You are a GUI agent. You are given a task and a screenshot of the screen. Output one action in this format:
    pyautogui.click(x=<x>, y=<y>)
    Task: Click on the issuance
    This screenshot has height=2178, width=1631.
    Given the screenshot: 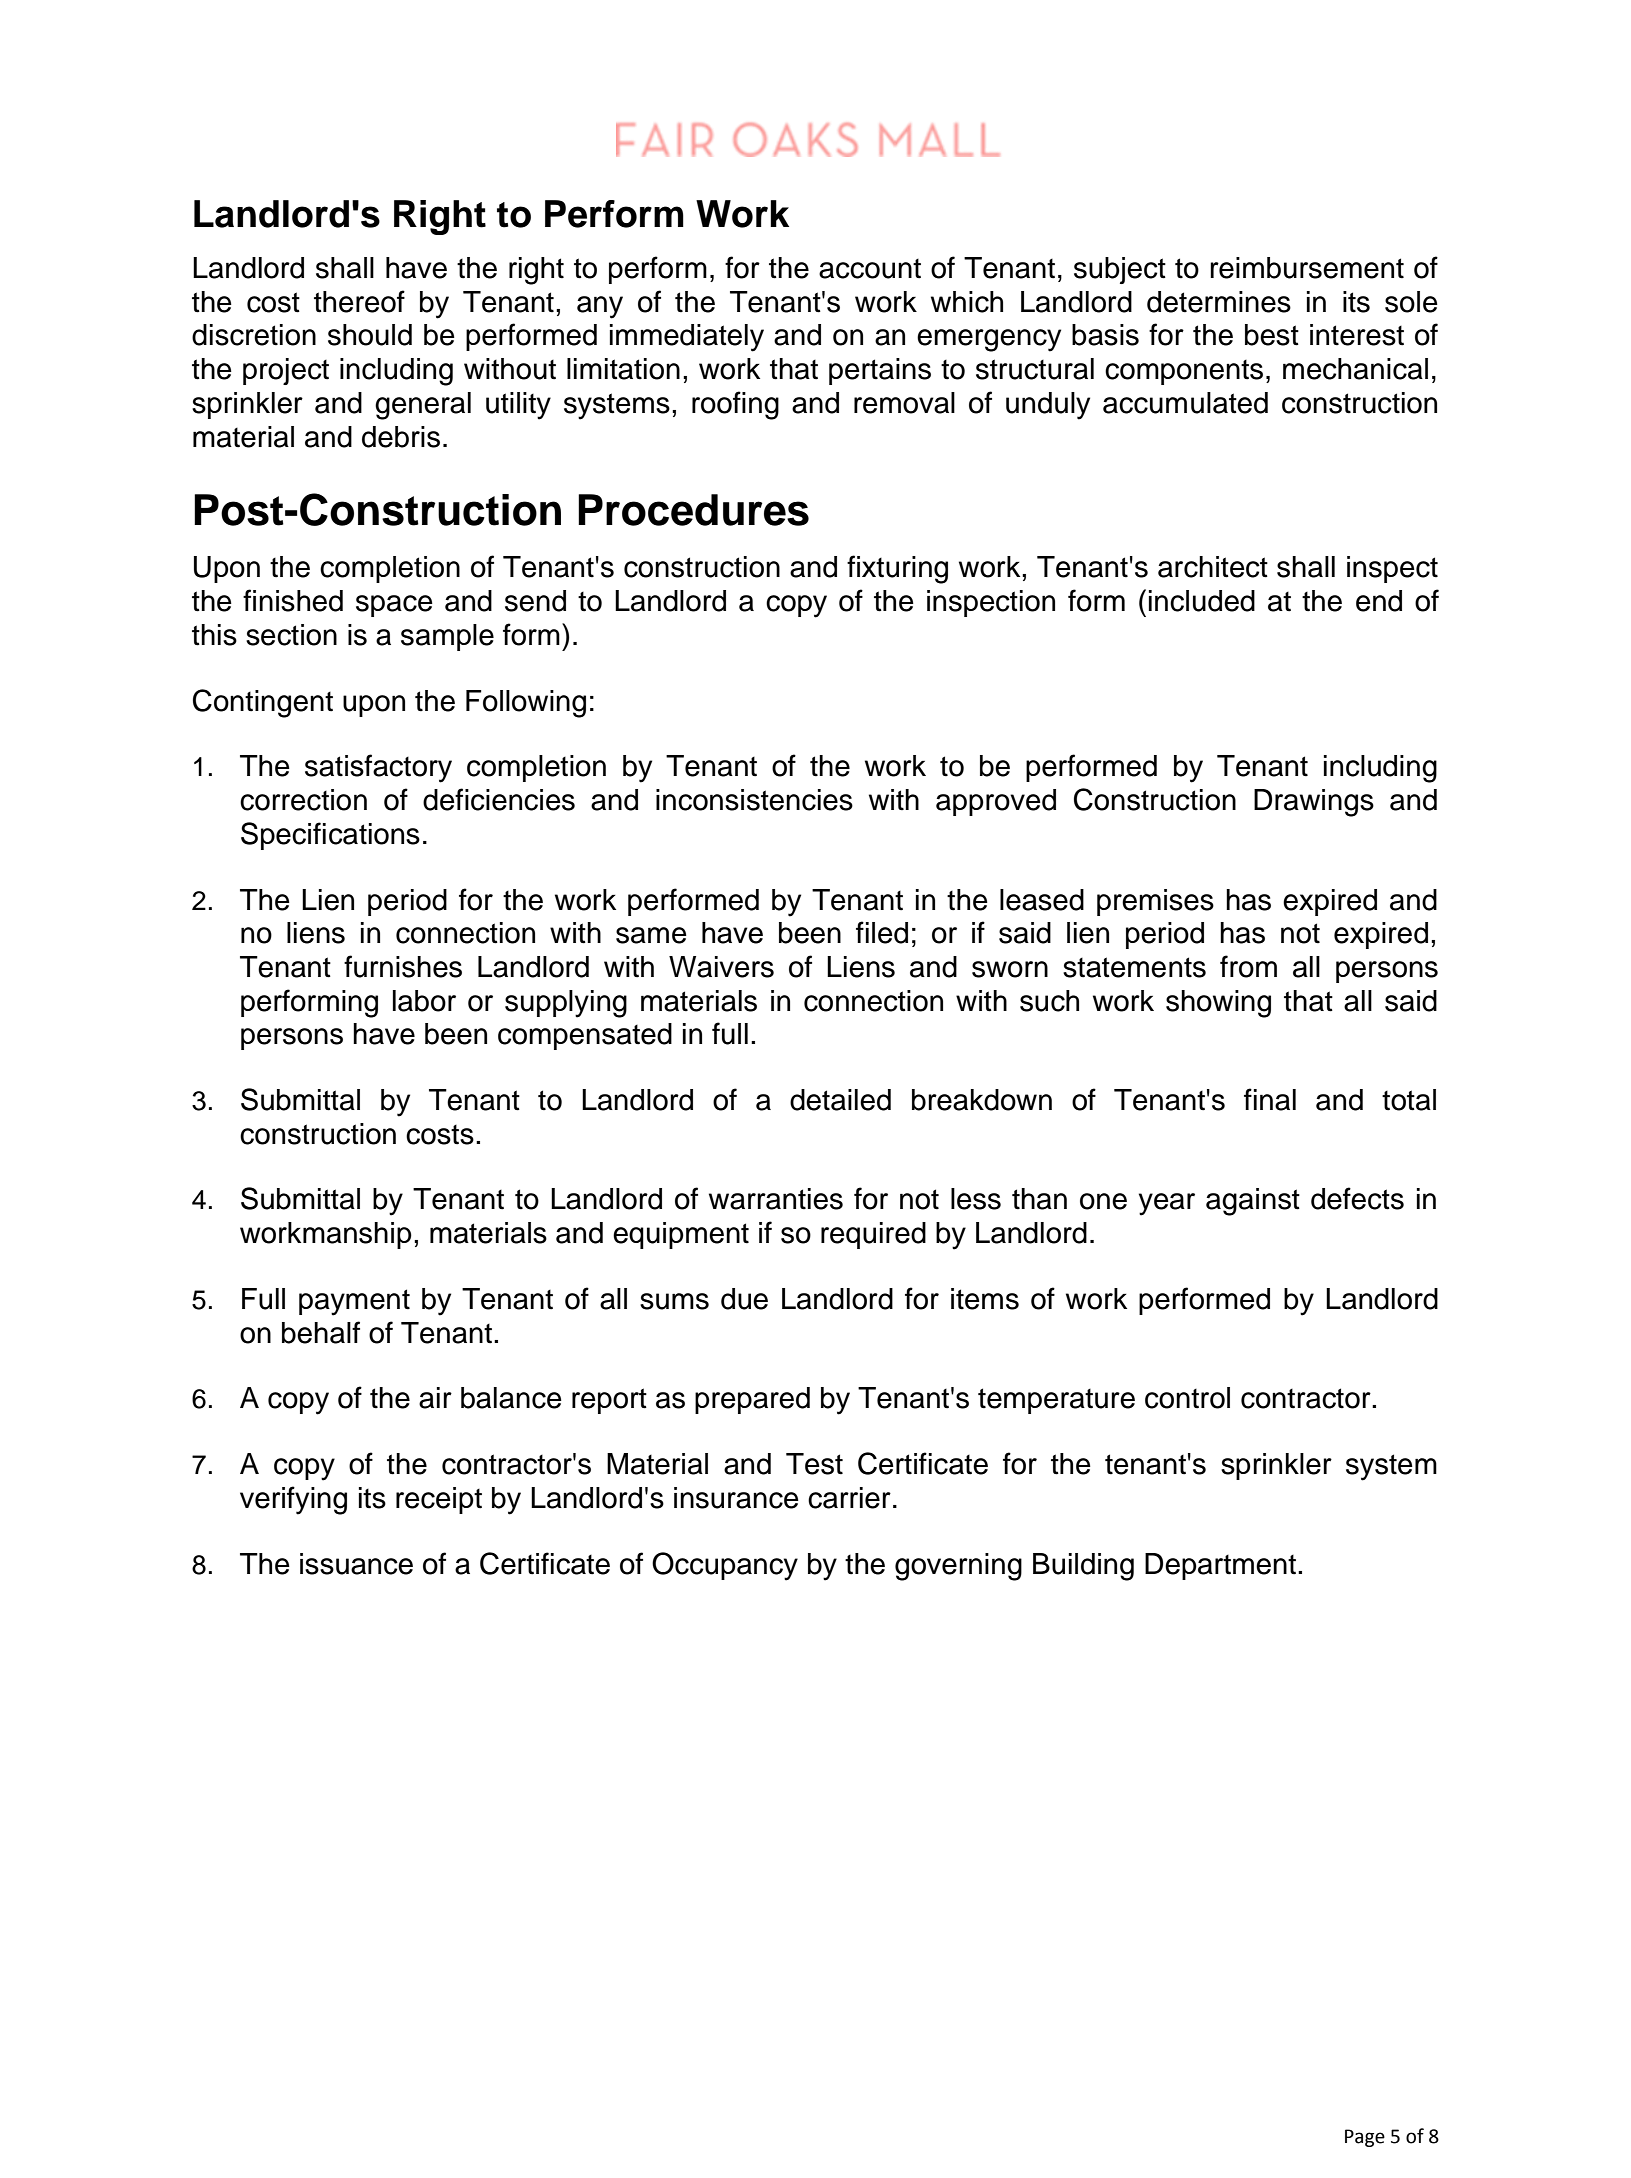 What is the action you would take?
    pyautogui.click(x=356, y=1564)
